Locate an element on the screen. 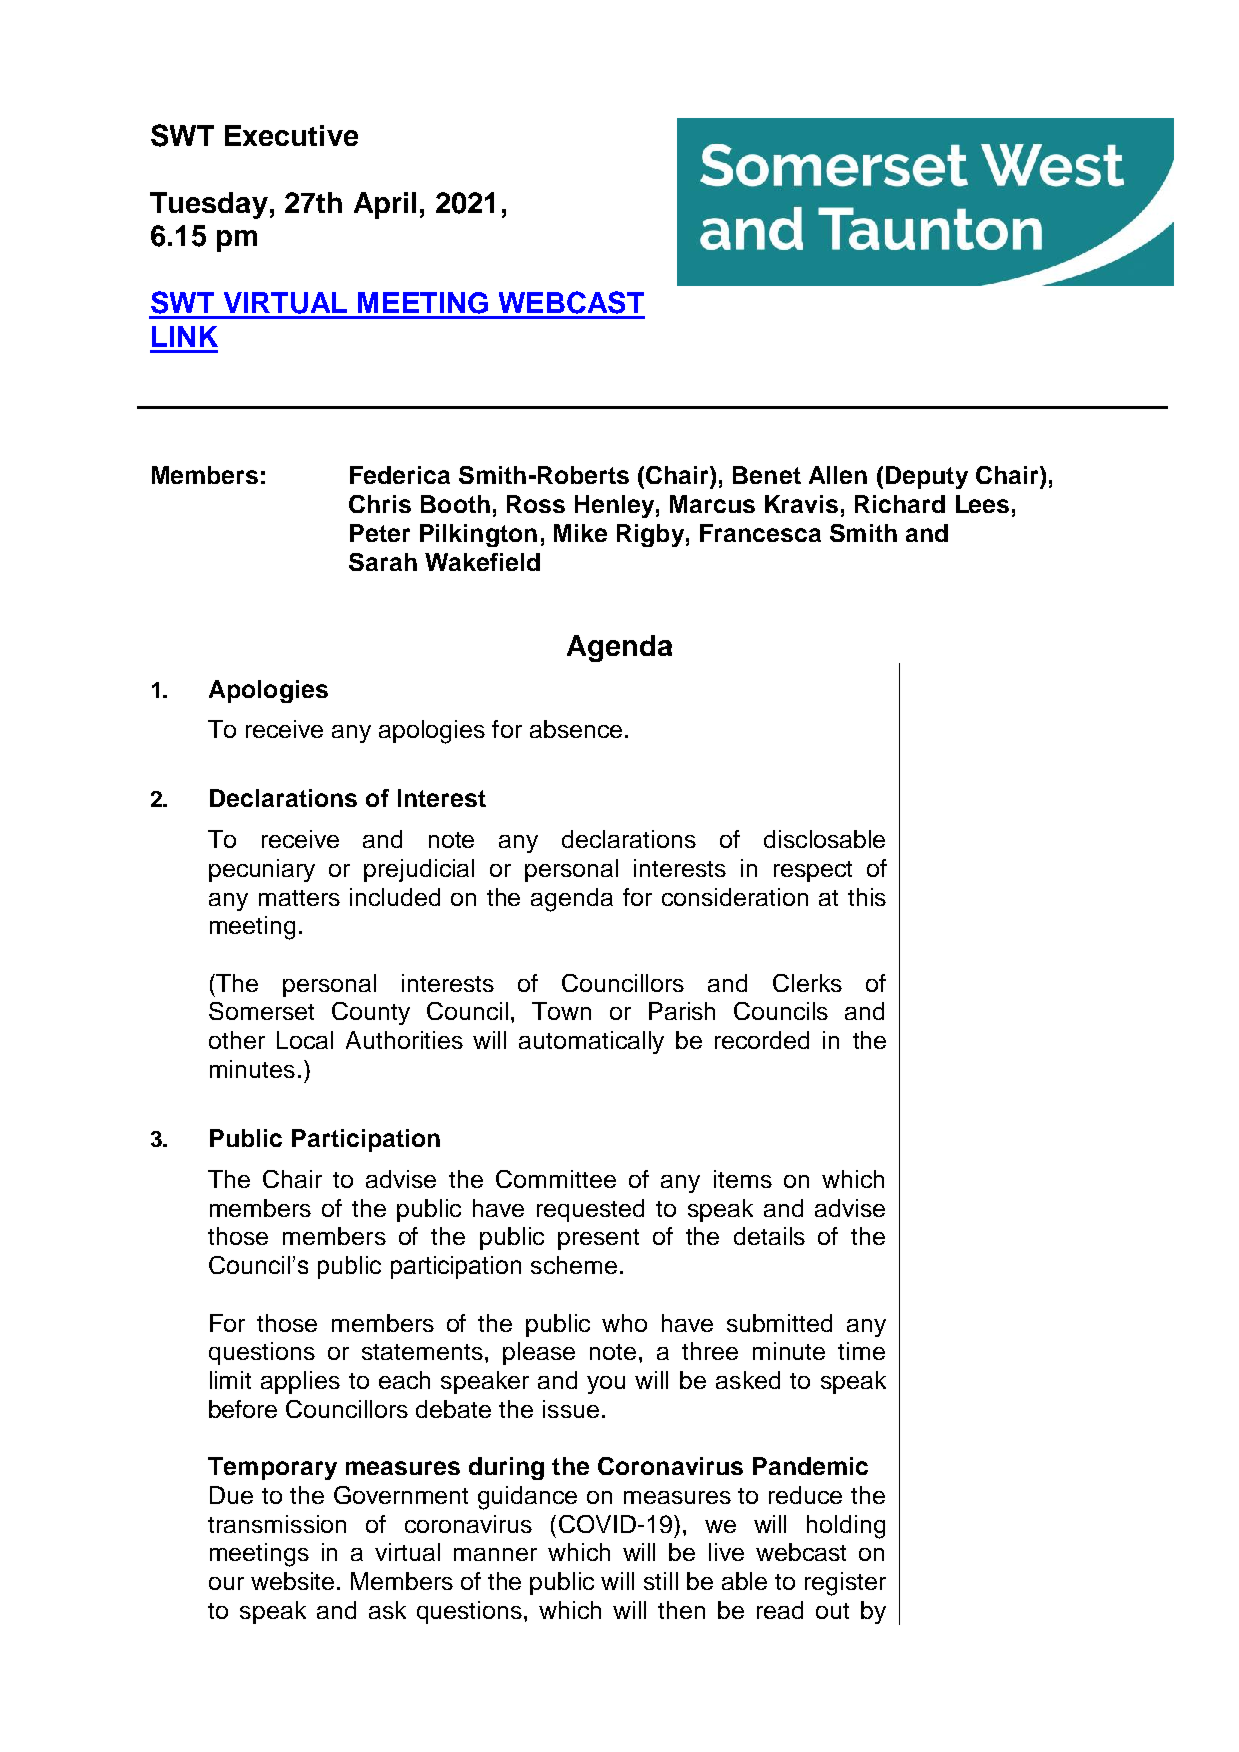 The width and height of the screenshot is (1239, 1752). Mike is located at coordinates (580, 533).
